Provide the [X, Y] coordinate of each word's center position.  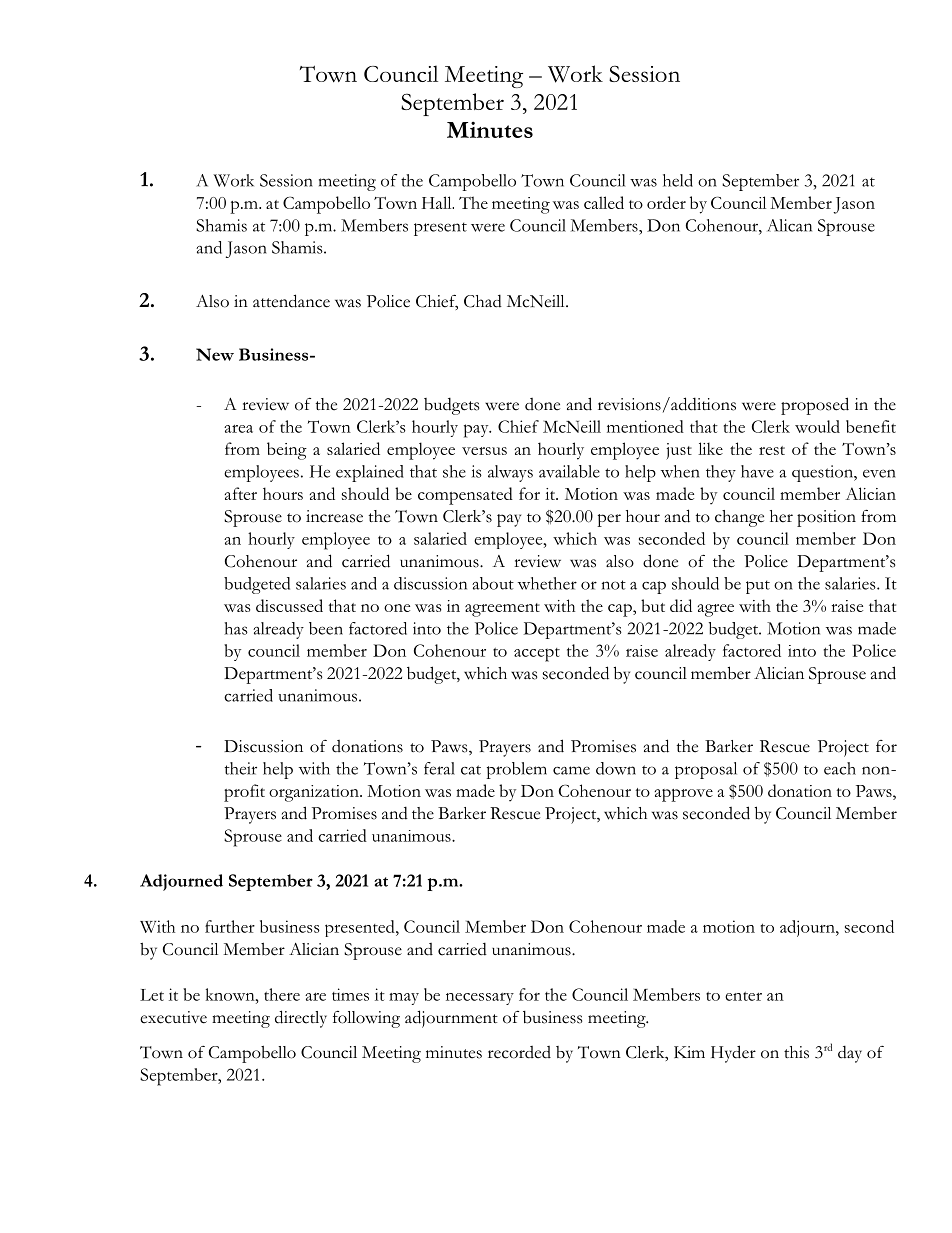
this [796, 1052]
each [840, 768]
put [758, 587]
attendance [291, 301]
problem [516, 770]
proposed [815, 406]
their [241, 768]
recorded [519, 1052]
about [493, 583]
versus [484, 451]
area [238, 429]
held [678, 180]
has [236, 628]
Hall [438, 202]
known [231, 994]
